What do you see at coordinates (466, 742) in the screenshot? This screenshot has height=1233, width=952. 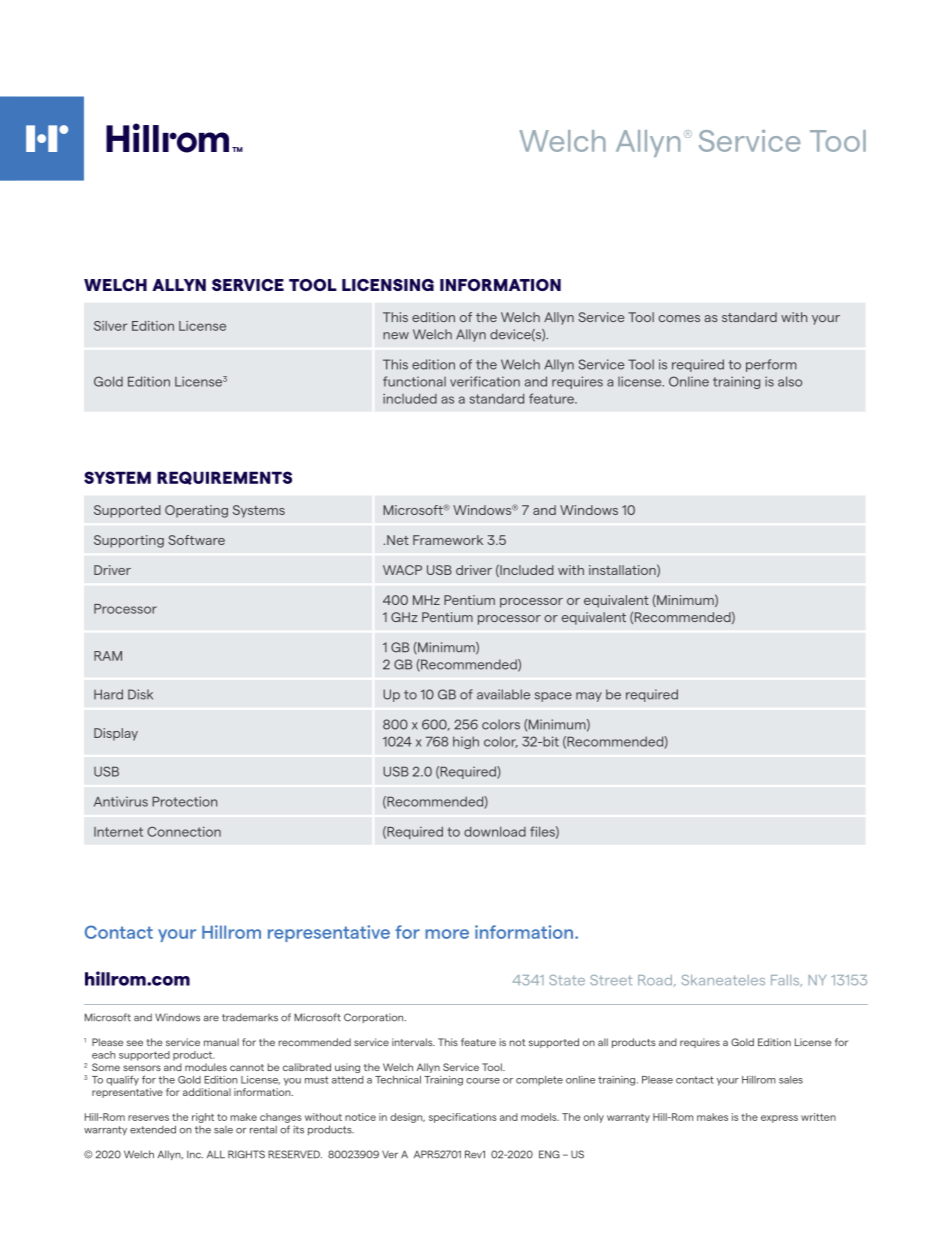 I see `high` at bounding box center [466, 742].
